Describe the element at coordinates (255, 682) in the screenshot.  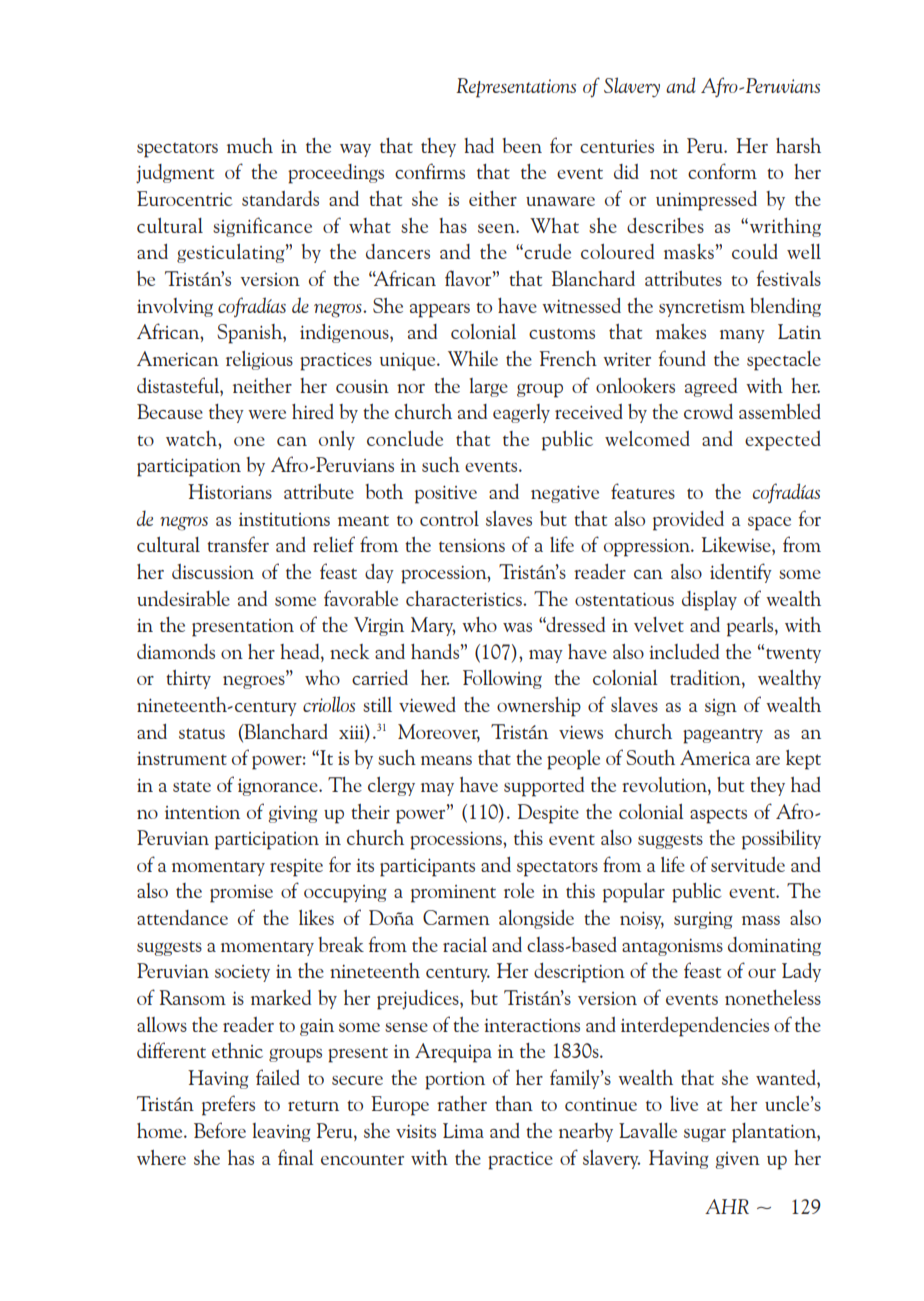
I see `negroes` at that location.
